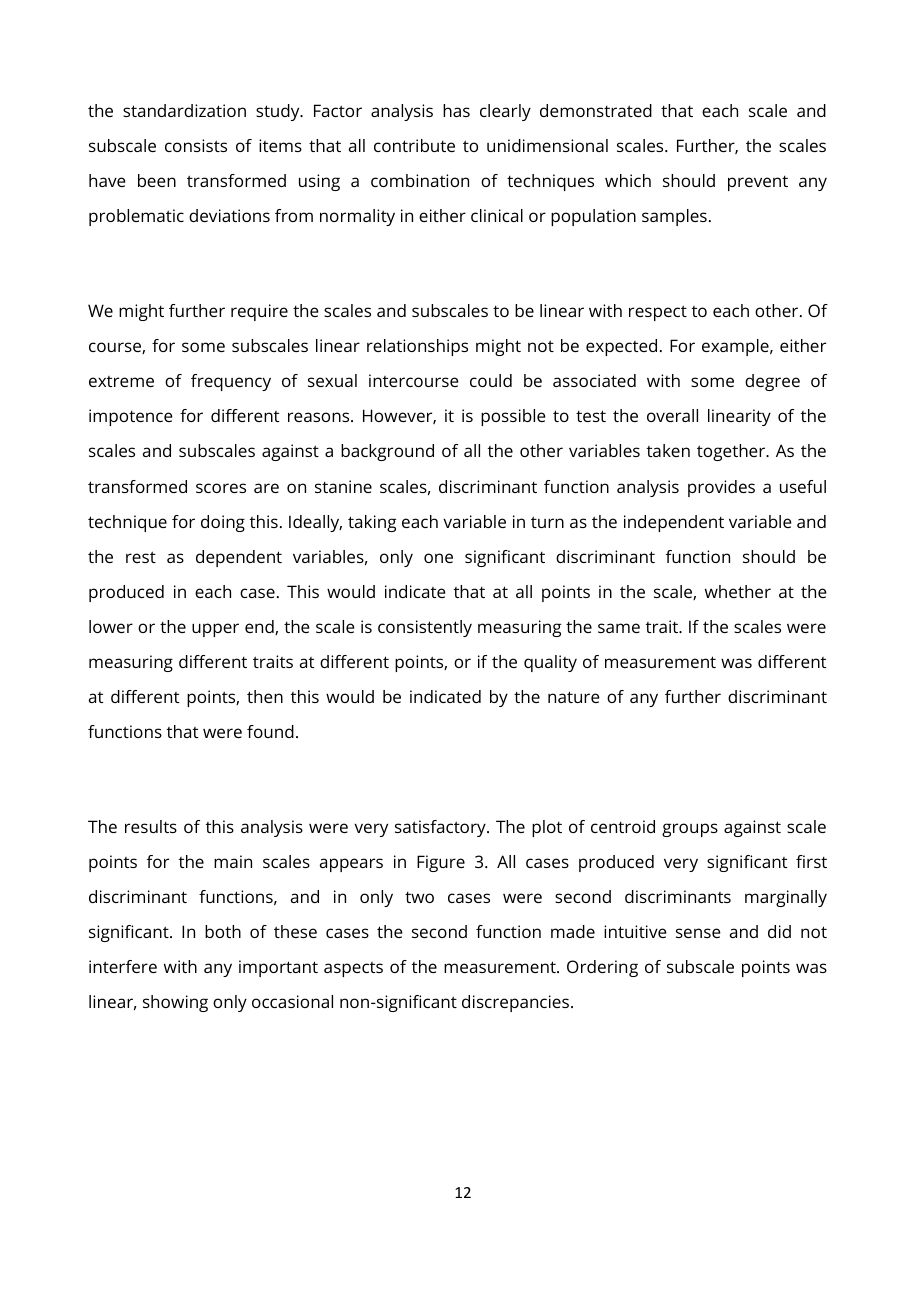 The width and height of the image is (924, 1308). I want to click on has, so click(456, 110).
